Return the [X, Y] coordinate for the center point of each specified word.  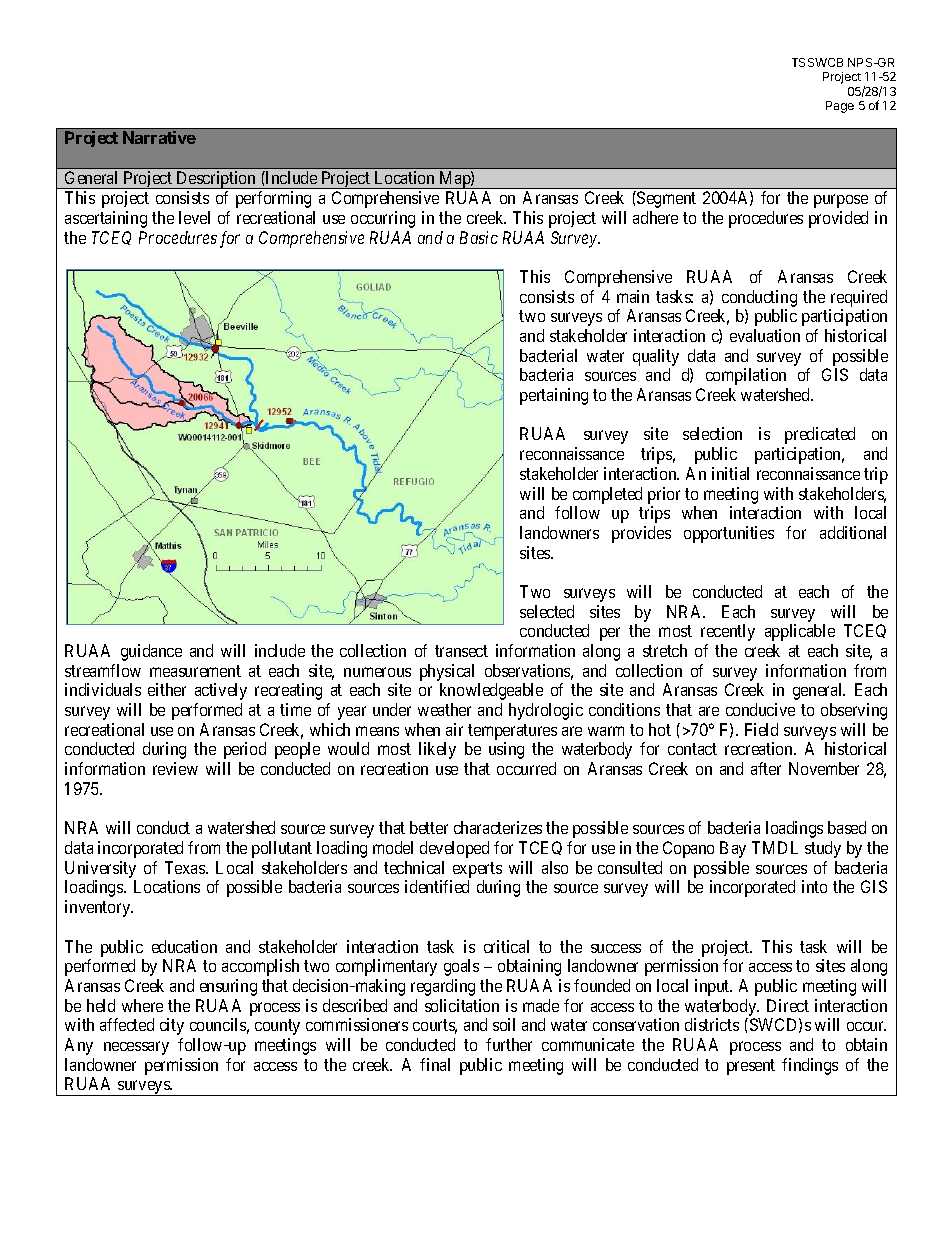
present [751, 1067]
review [175, 768]
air [454, 729]
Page [840, 107]
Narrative [159, 137]
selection [712, 433]
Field [761, 729]
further [509, 1044]
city [172, 1026]
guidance [151, 652]
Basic [479, 237]
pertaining [554, 396]
